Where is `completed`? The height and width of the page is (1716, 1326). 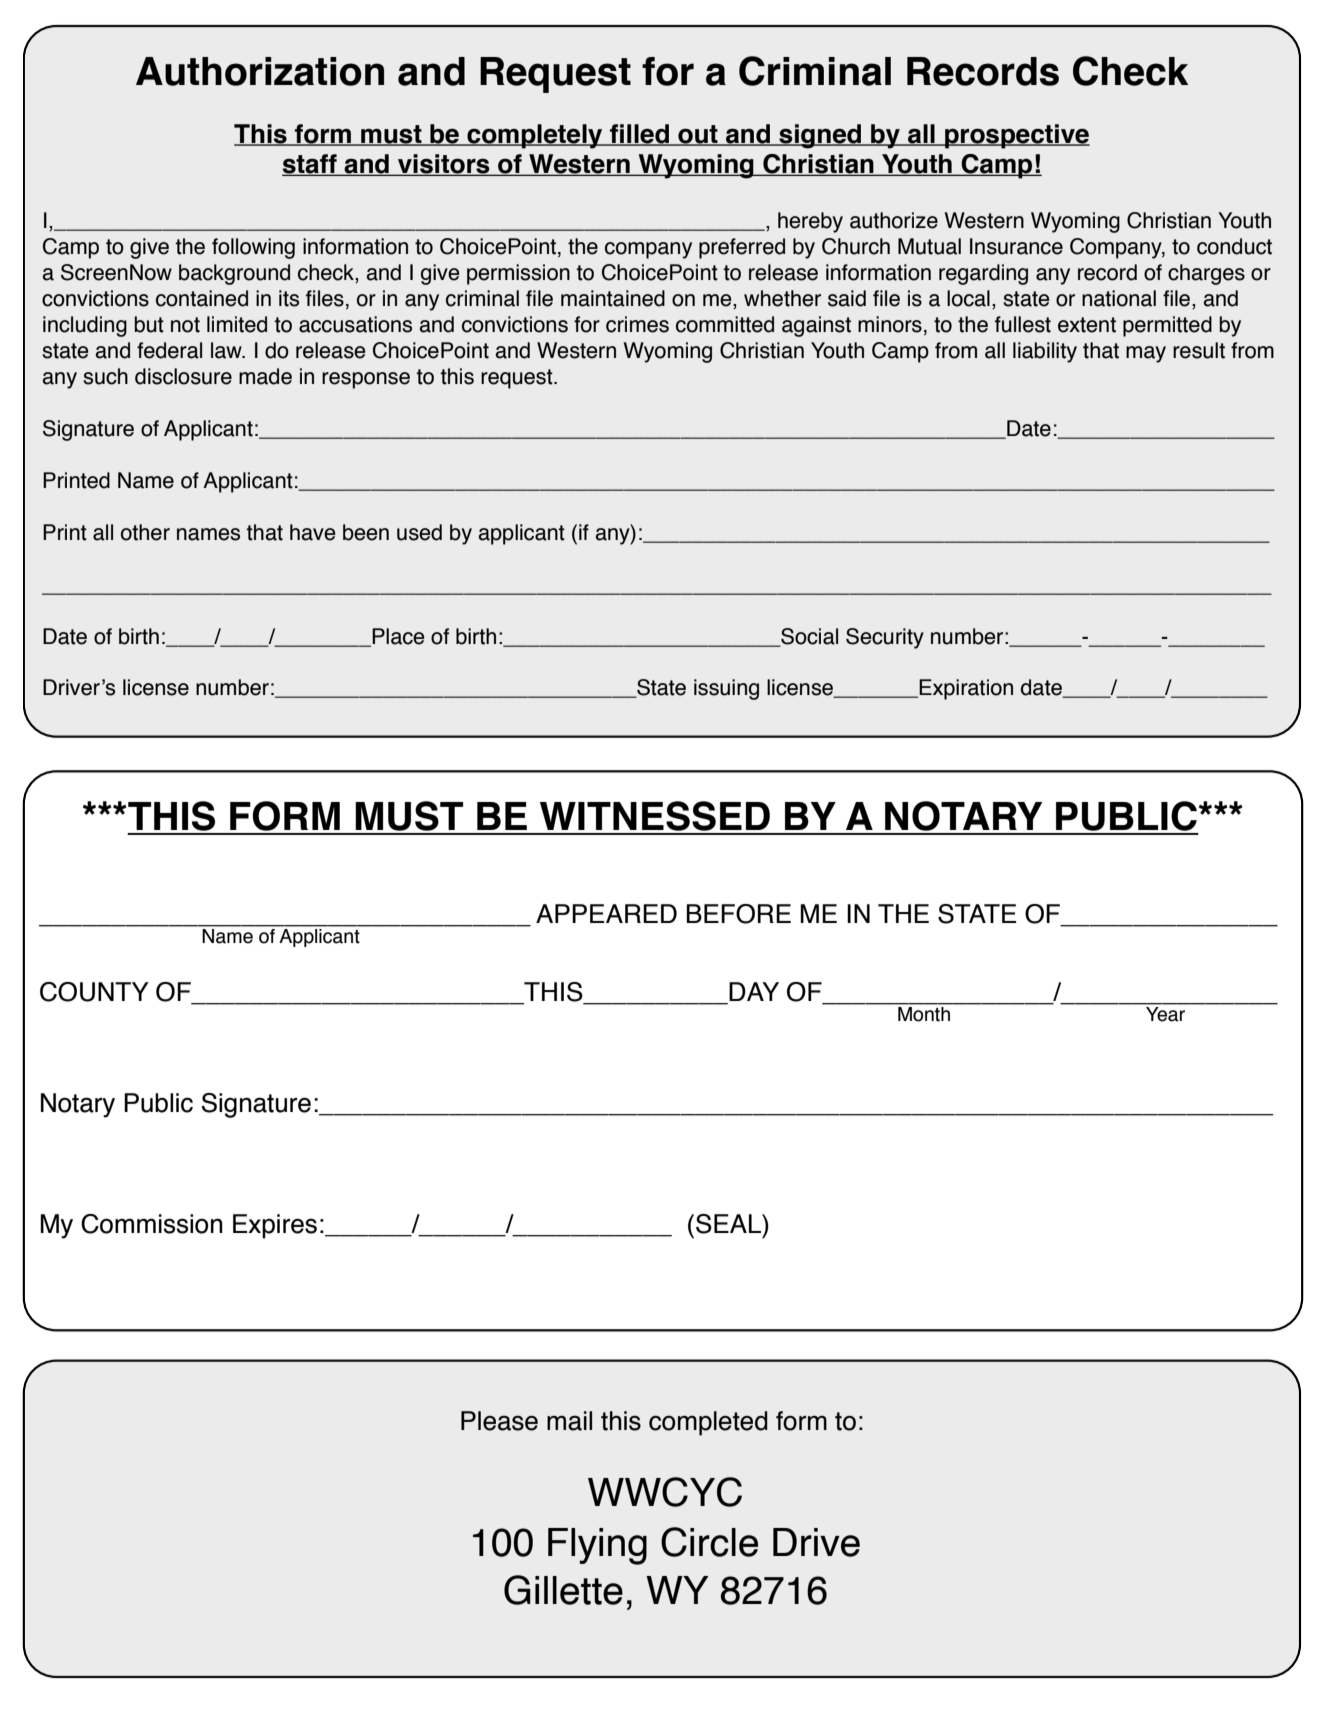
completed is located at coordinates (708, 1423).
